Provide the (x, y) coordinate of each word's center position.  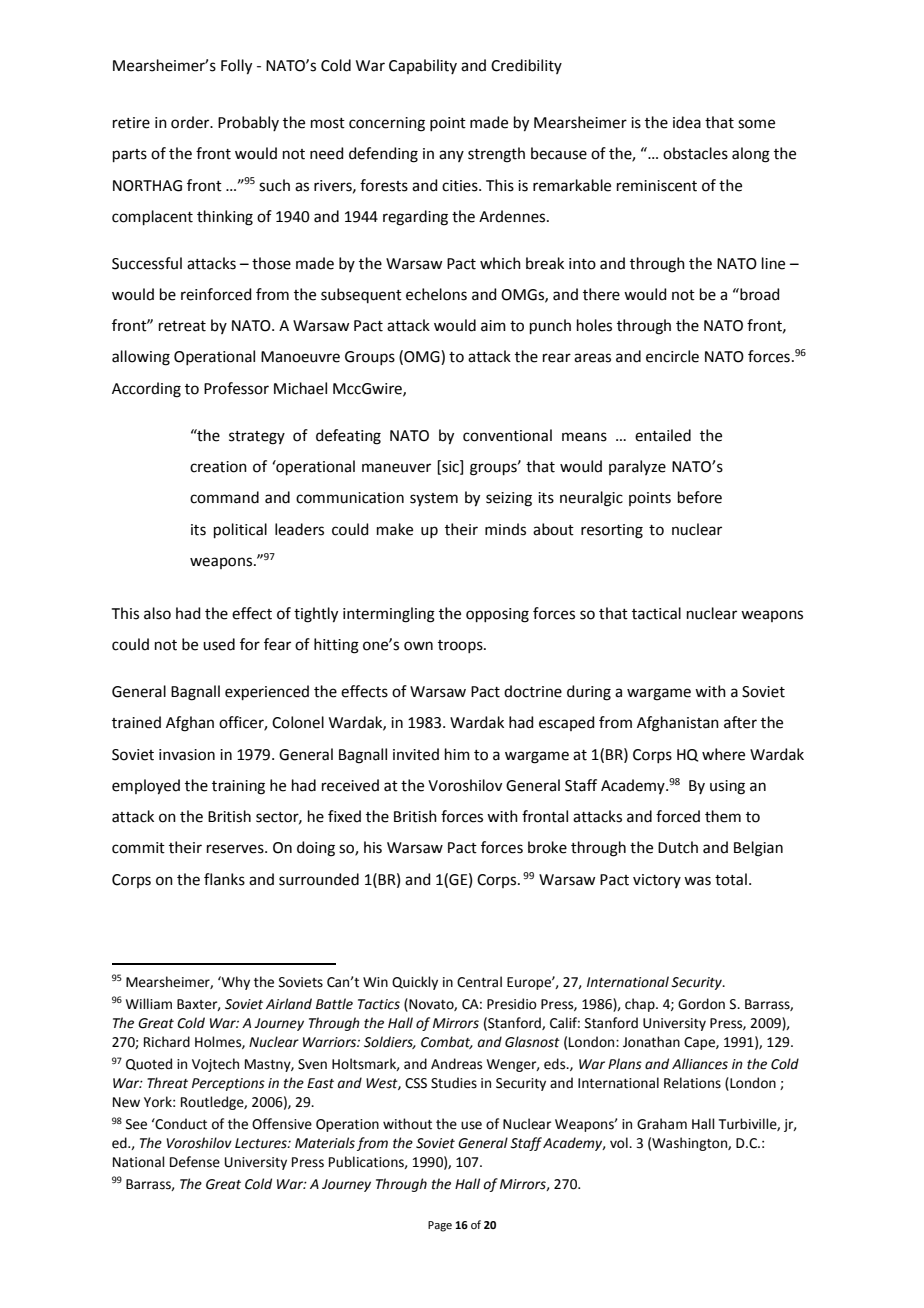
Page (440, 1226)
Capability (423, 66)
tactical (656, 613)
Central (479, 982)
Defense (195, 1162)
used (219, 644)
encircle (672, 356)
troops (461, 646)
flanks (224, 879)
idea (687, 122)
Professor (236, 388)
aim (493, 326)
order (191, 122)
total (731, 879)
